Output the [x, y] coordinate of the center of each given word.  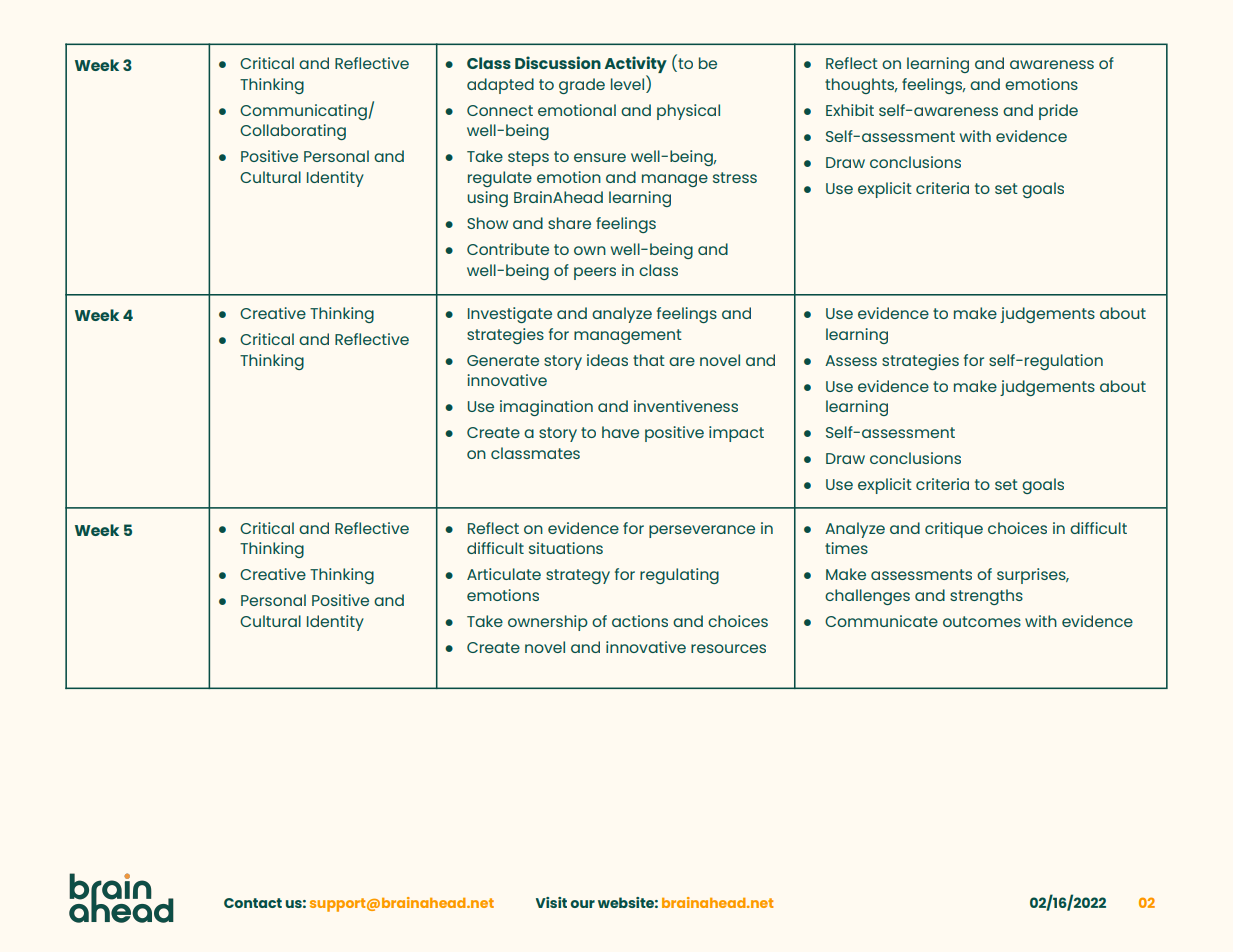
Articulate [504, 574]
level [629, 83]
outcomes [982, 621]
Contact [253, 903]
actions [640, 621]
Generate [503, 360]
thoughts [861, 86]
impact [736, 434]
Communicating [304, 112]
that [649, 360]
